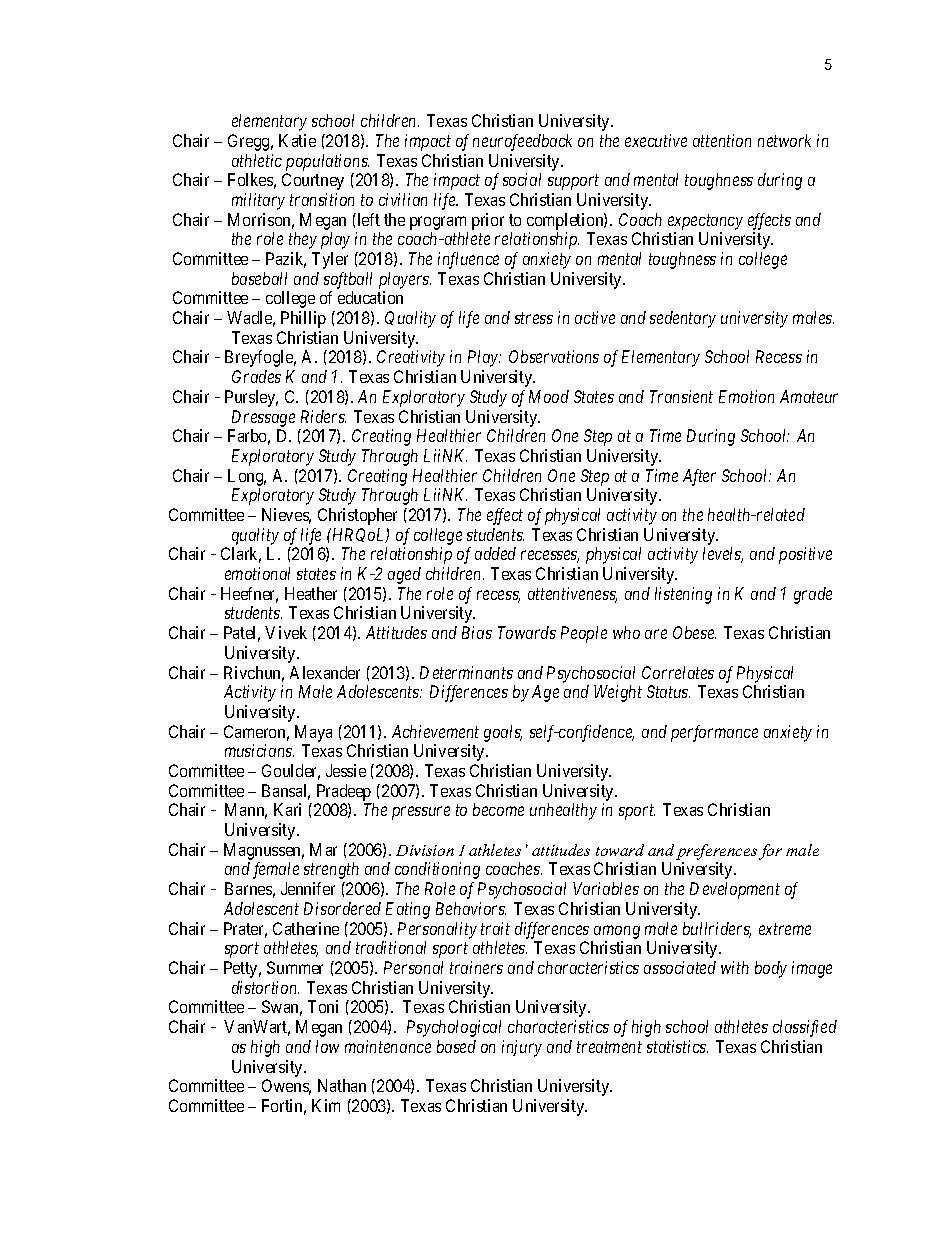 The width and height of the image is (952, 1233). What do you see at coordinates (699, 477) in the image?
I see `After` at bounding box center [699, 477].
